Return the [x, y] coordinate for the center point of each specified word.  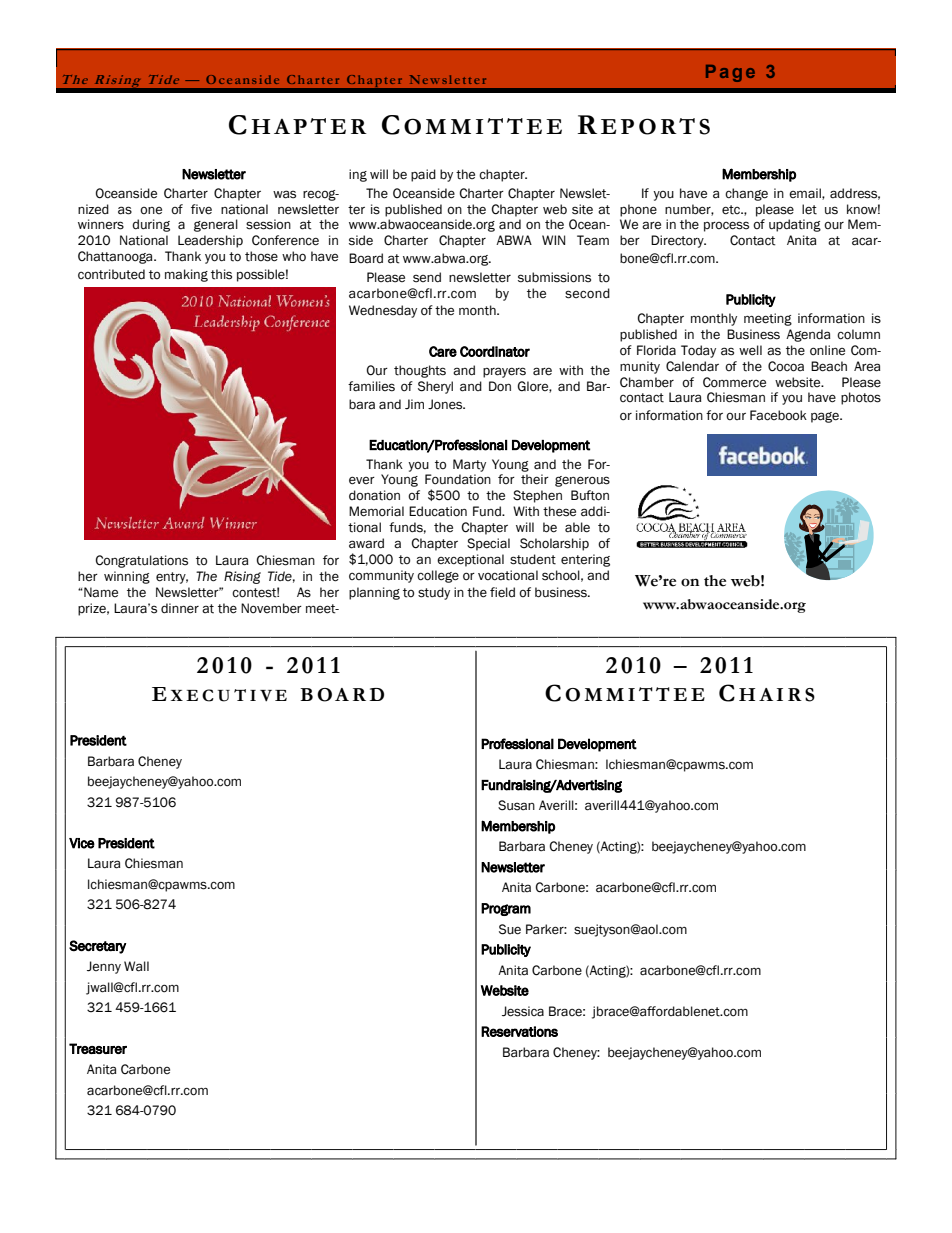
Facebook [778, 415]
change [746, 194]
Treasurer [98, 1048]
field [502, 592]
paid [423, 175]
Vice [82, 843]
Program [506, 909]
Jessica [523, 1011]
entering [585, 560]
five [201, 209]
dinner [180, 608]
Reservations [519, 1031]
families [371, 386]
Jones [446, 404]
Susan [516, 805]
